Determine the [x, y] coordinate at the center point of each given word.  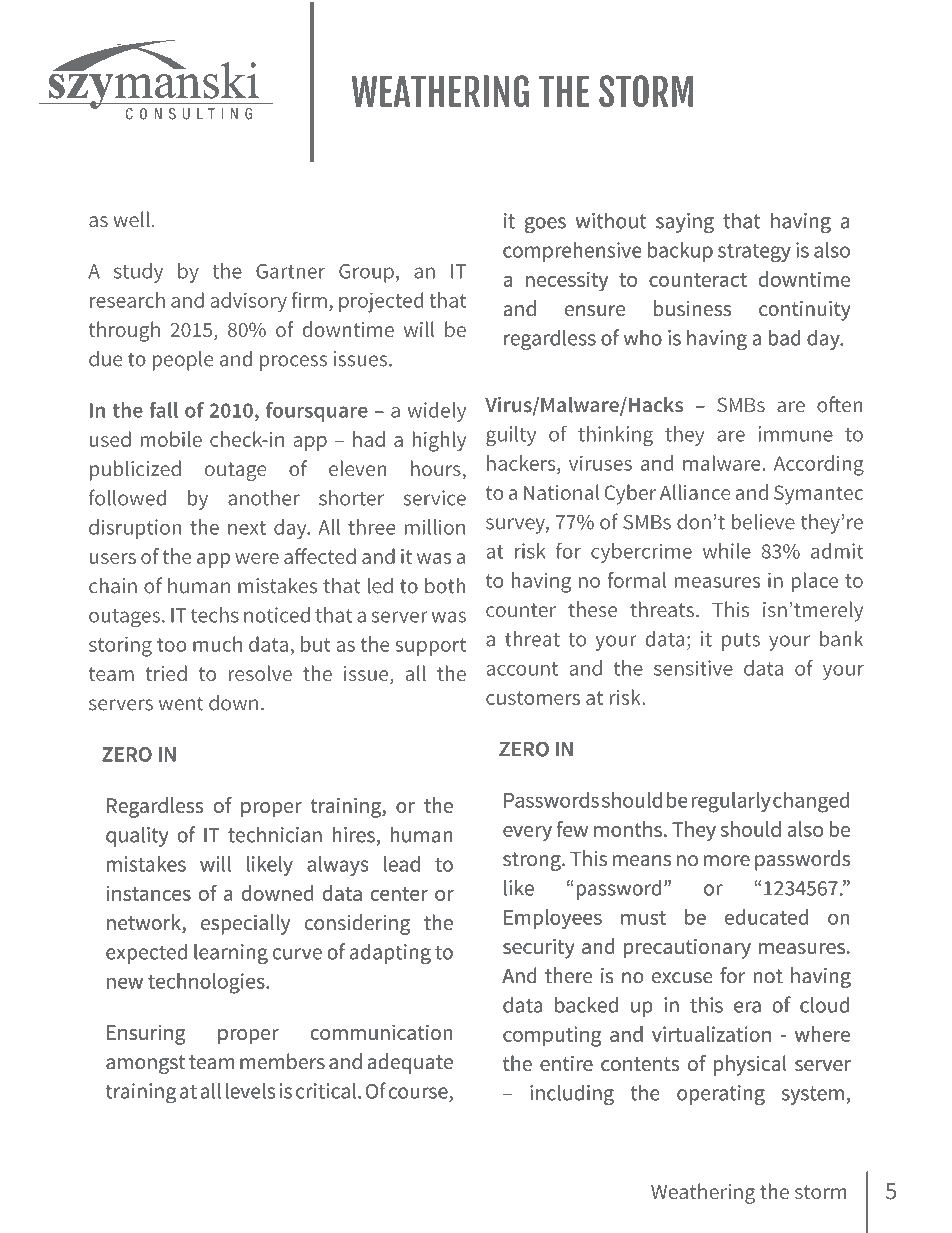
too [171, 645]
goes [545, 225]
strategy [754, 253]
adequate [410, 1063]
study [138, 273]
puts [741, 642]
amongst [145, 1064]
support [430, 647]
